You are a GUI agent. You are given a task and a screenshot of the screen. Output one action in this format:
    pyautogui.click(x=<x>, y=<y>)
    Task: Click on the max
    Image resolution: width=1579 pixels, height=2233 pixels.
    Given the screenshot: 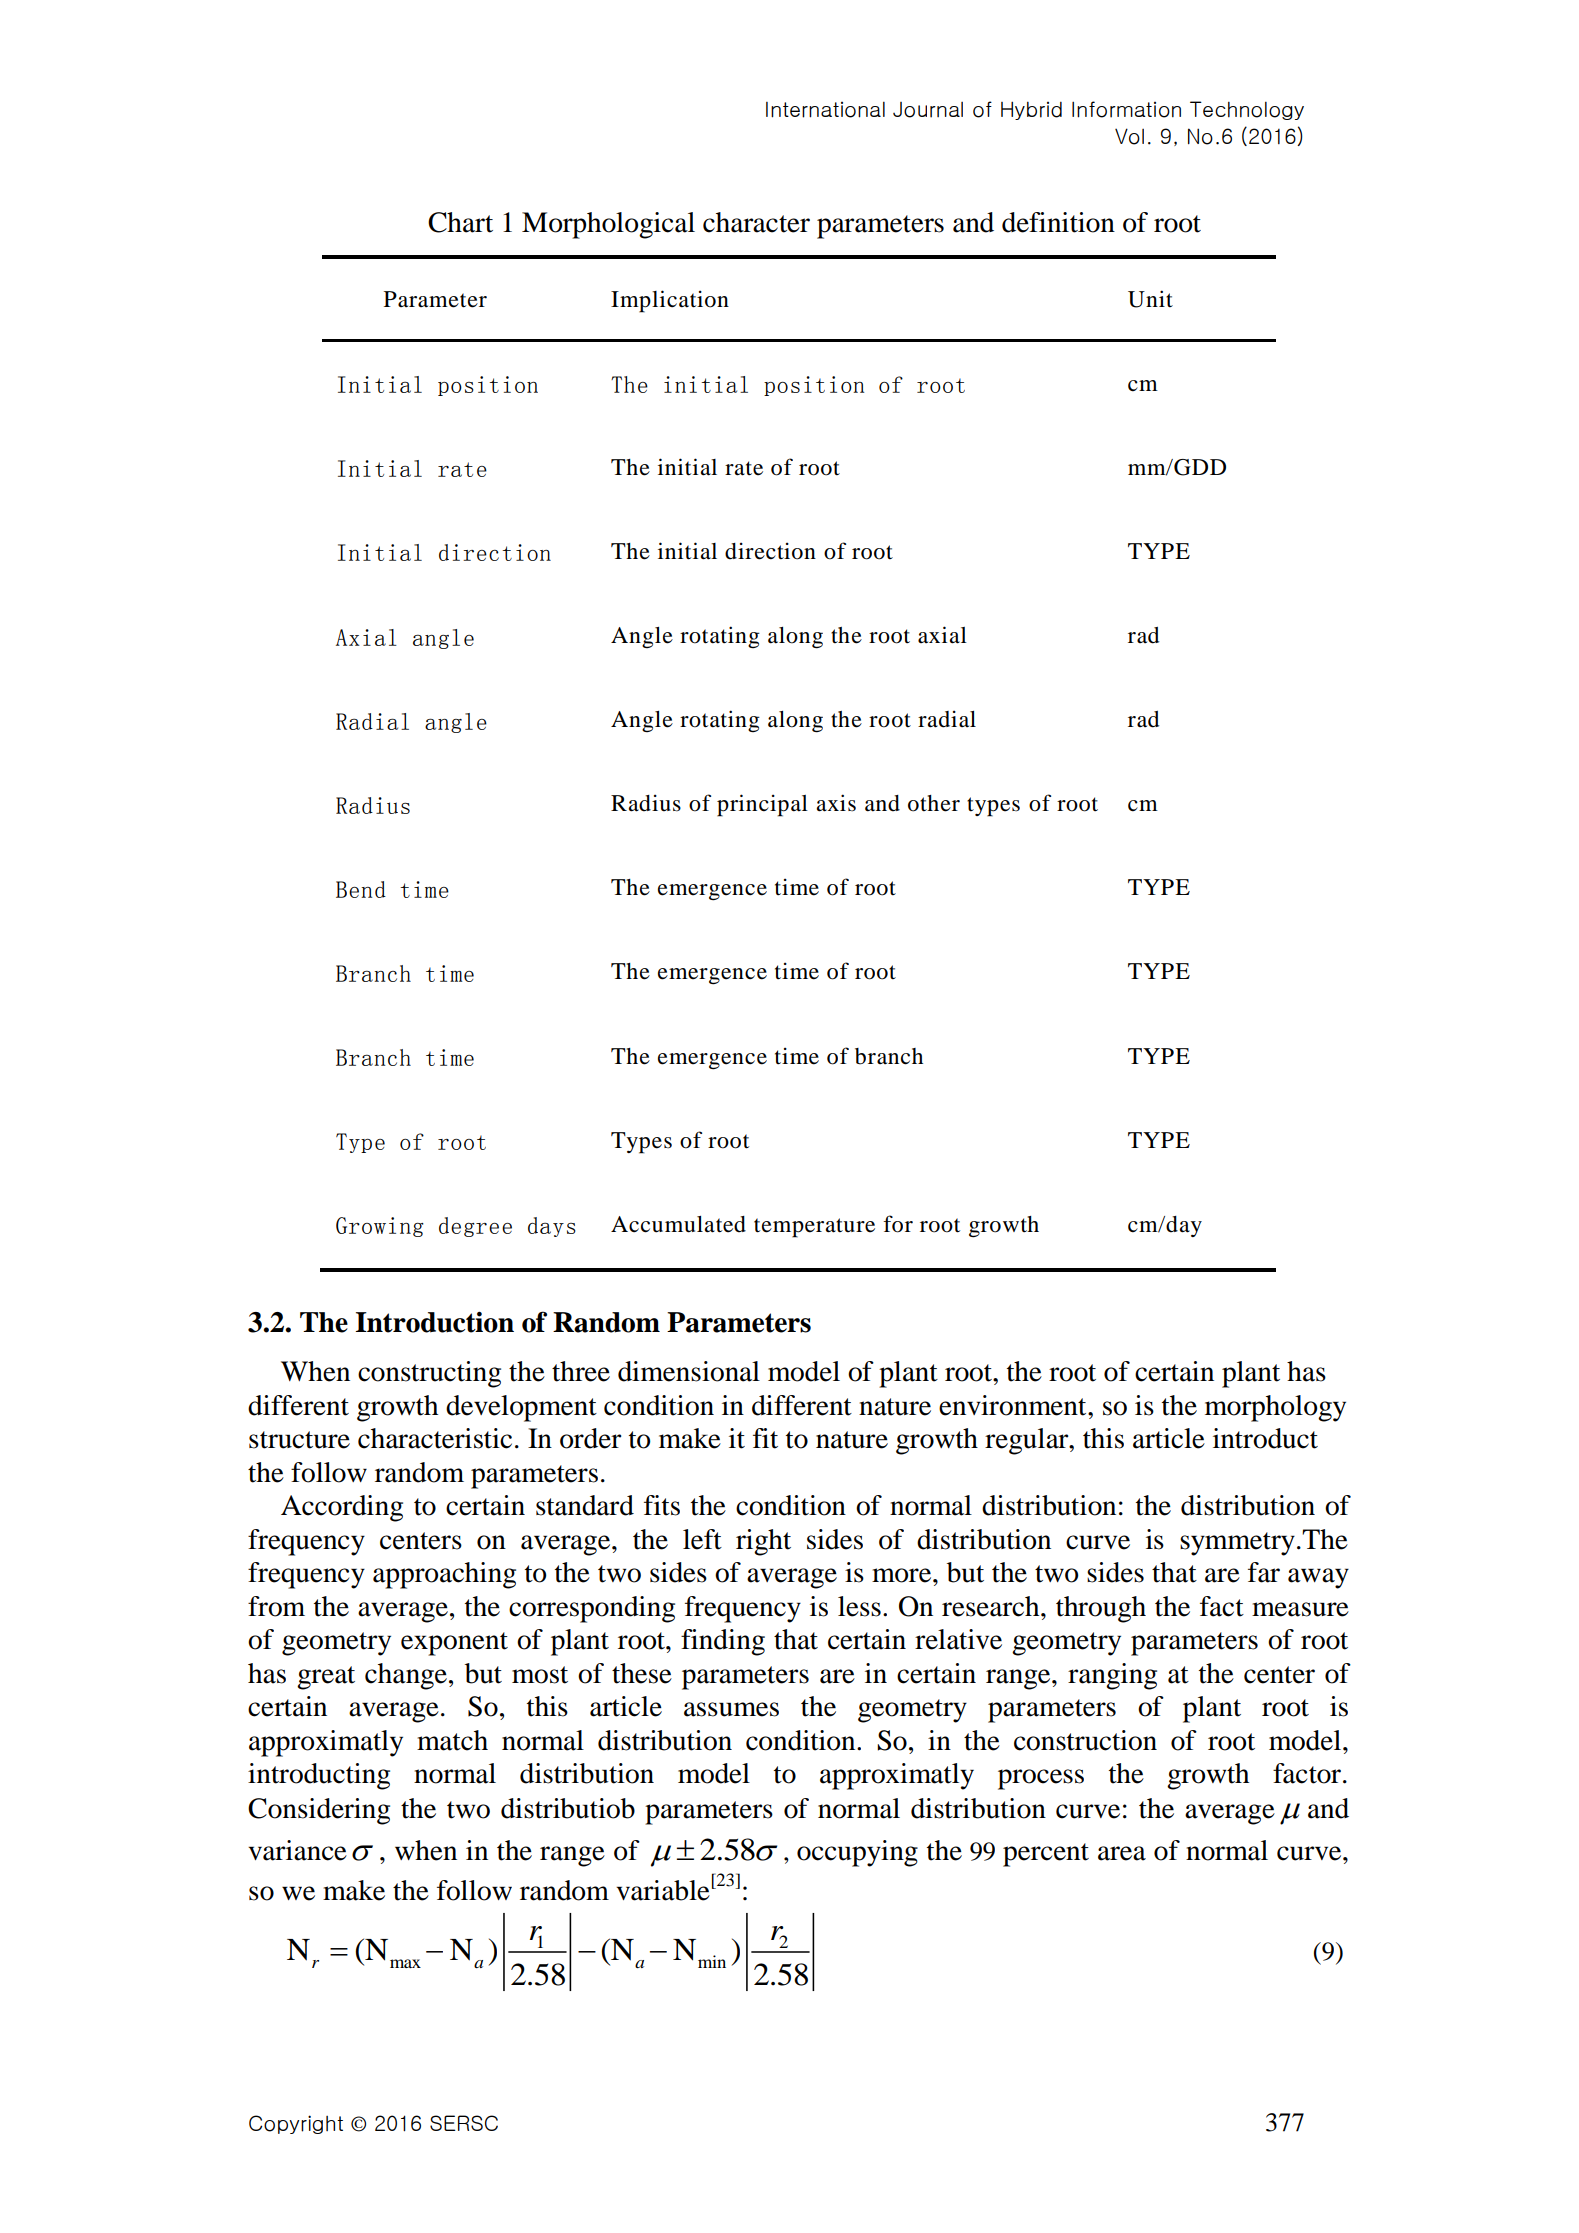 What is the action you would take?
    pyautogui.click(x=405, y=1963)
